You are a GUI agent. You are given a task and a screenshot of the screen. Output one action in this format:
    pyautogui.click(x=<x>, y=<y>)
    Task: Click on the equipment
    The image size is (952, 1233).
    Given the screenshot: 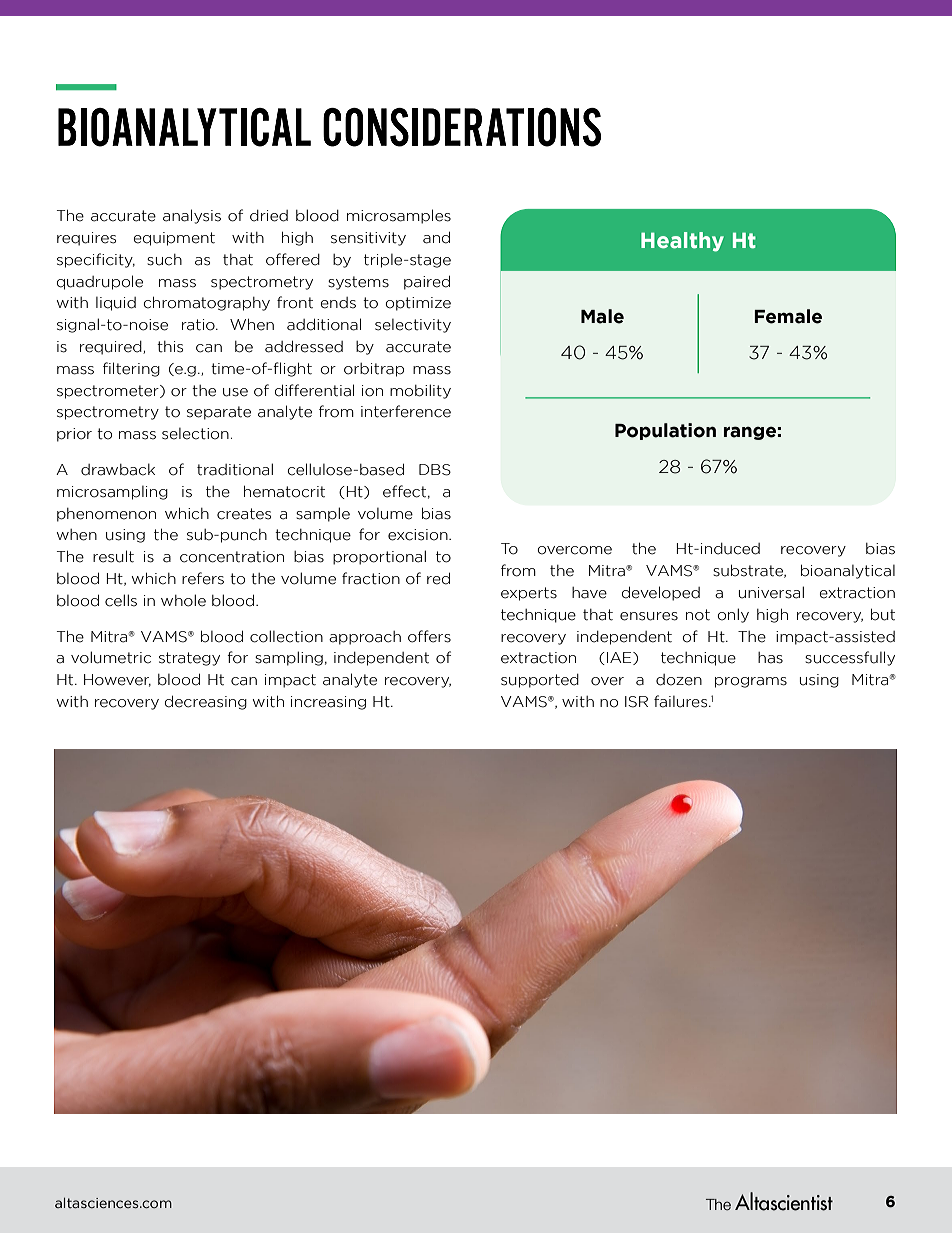 What is the action you would take?
    pyautogui.click(x=174, y=239)
